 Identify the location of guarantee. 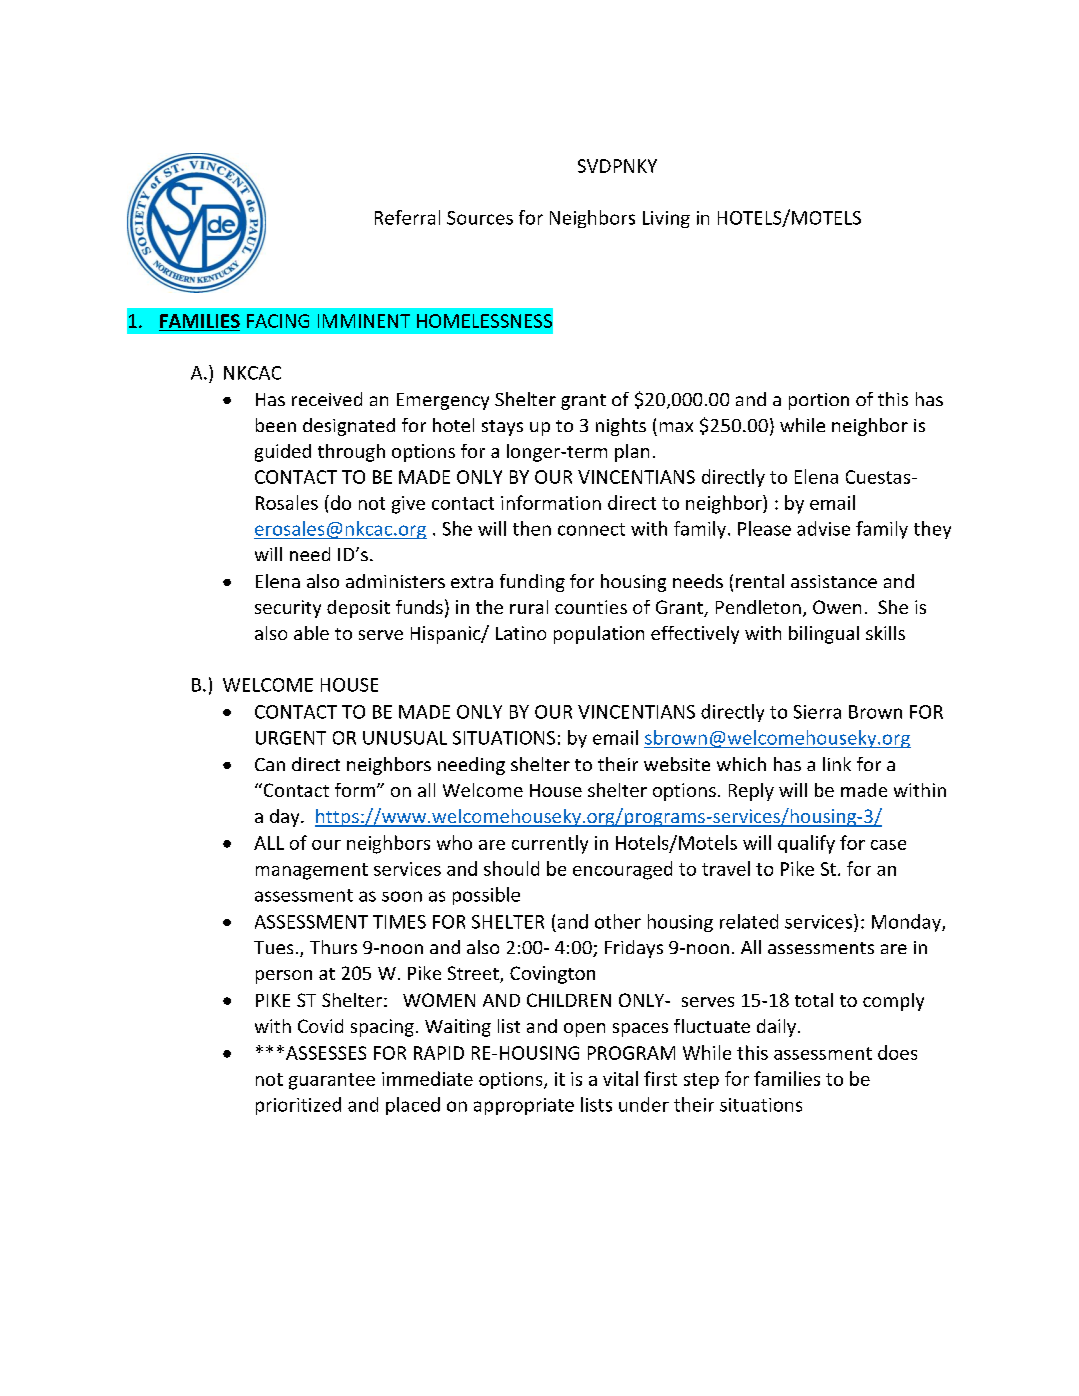
(332, 1081).
